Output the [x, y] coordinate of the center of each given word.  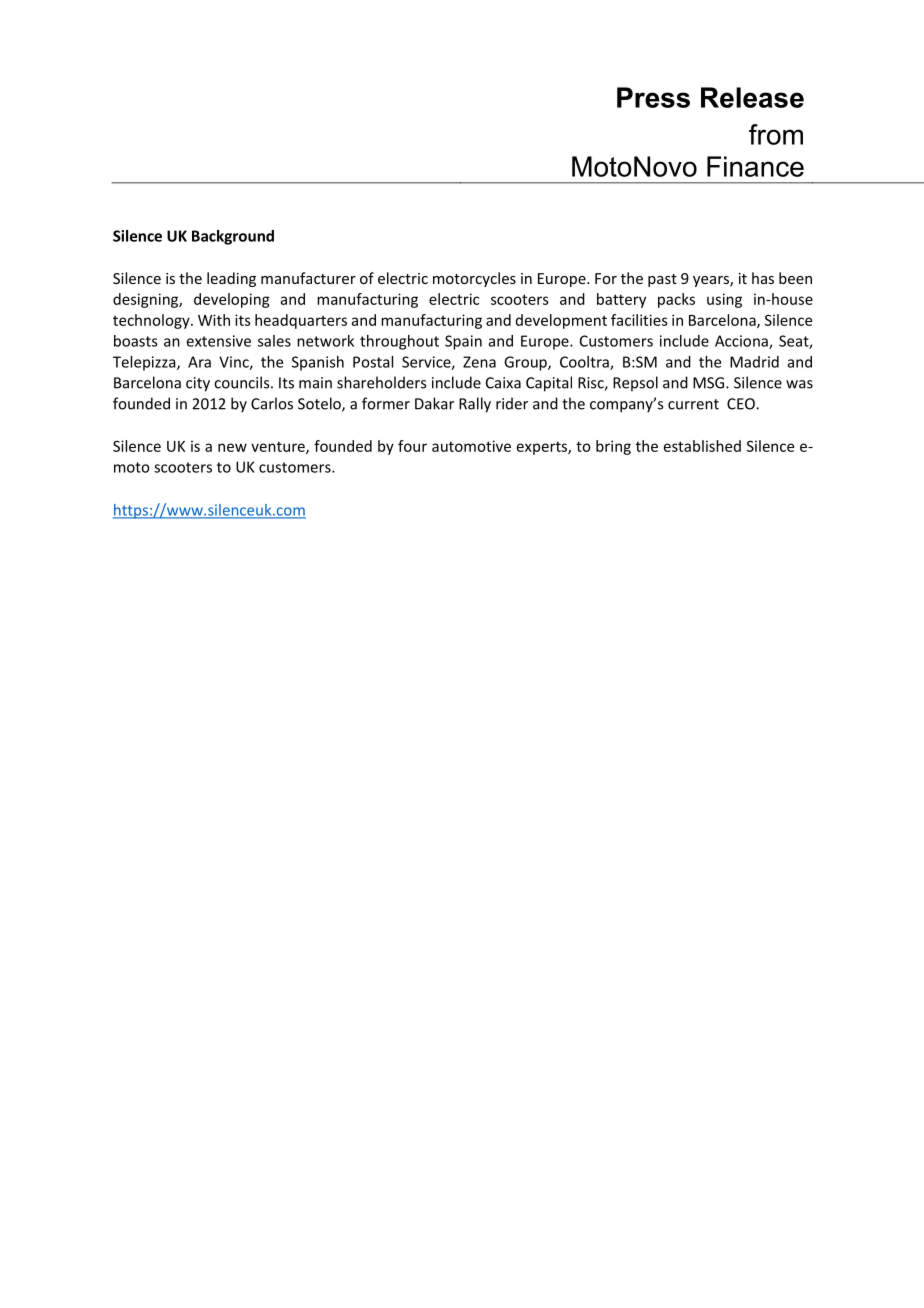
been [795, 278]
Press [653, 97]
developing [232, 300]
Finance [755, 166]
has [763, 278]
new [232, 447]
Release [752, 97]
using [724, 300]
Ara [199, 362]
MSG [710, 383]
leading [231, 279]
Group [526, 363]
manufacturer [308, 278]
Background [233, 237]
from [776, 134]
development [561, 321]
